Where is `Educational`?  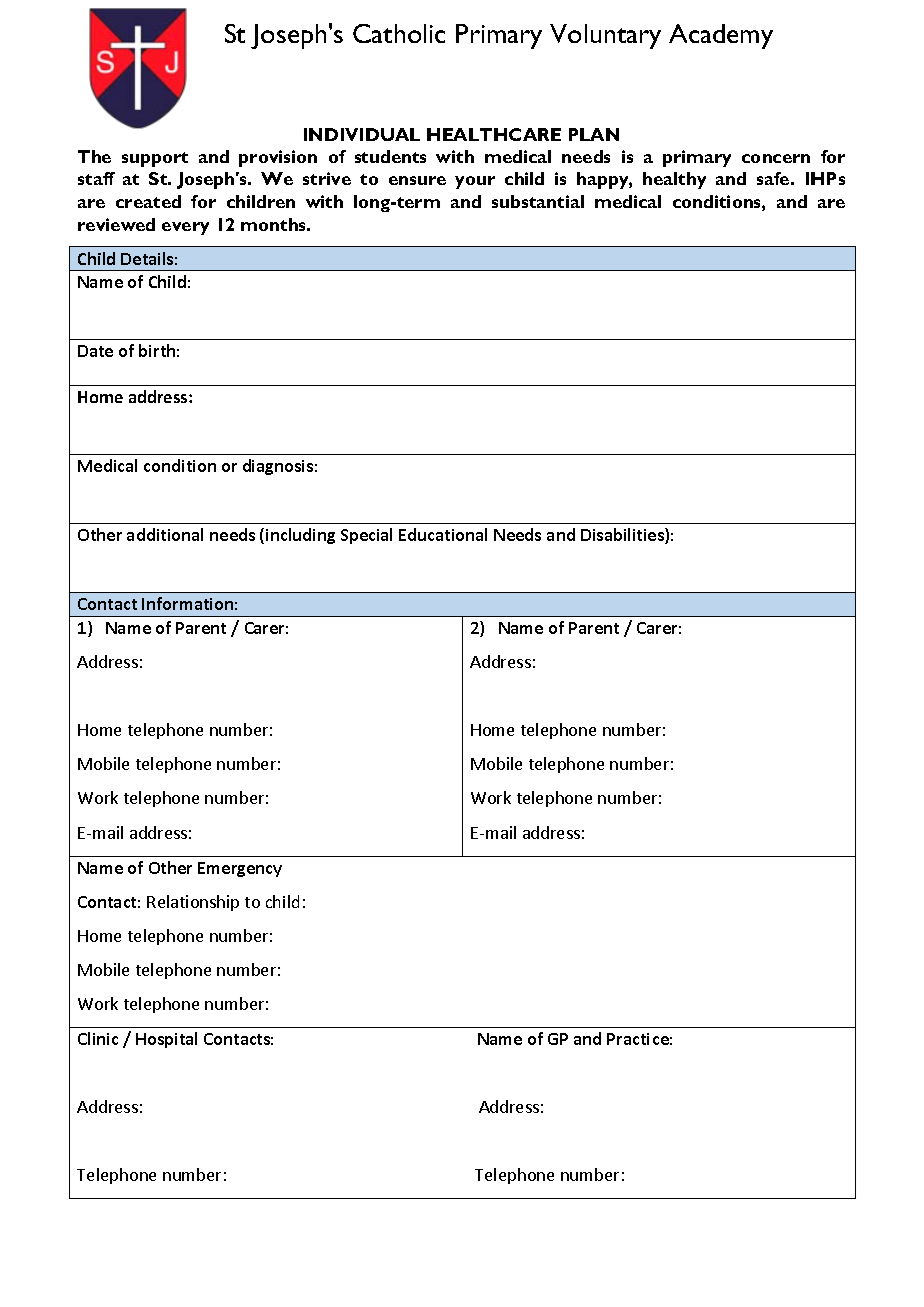 Educational is located at coordinates (443, 534).
